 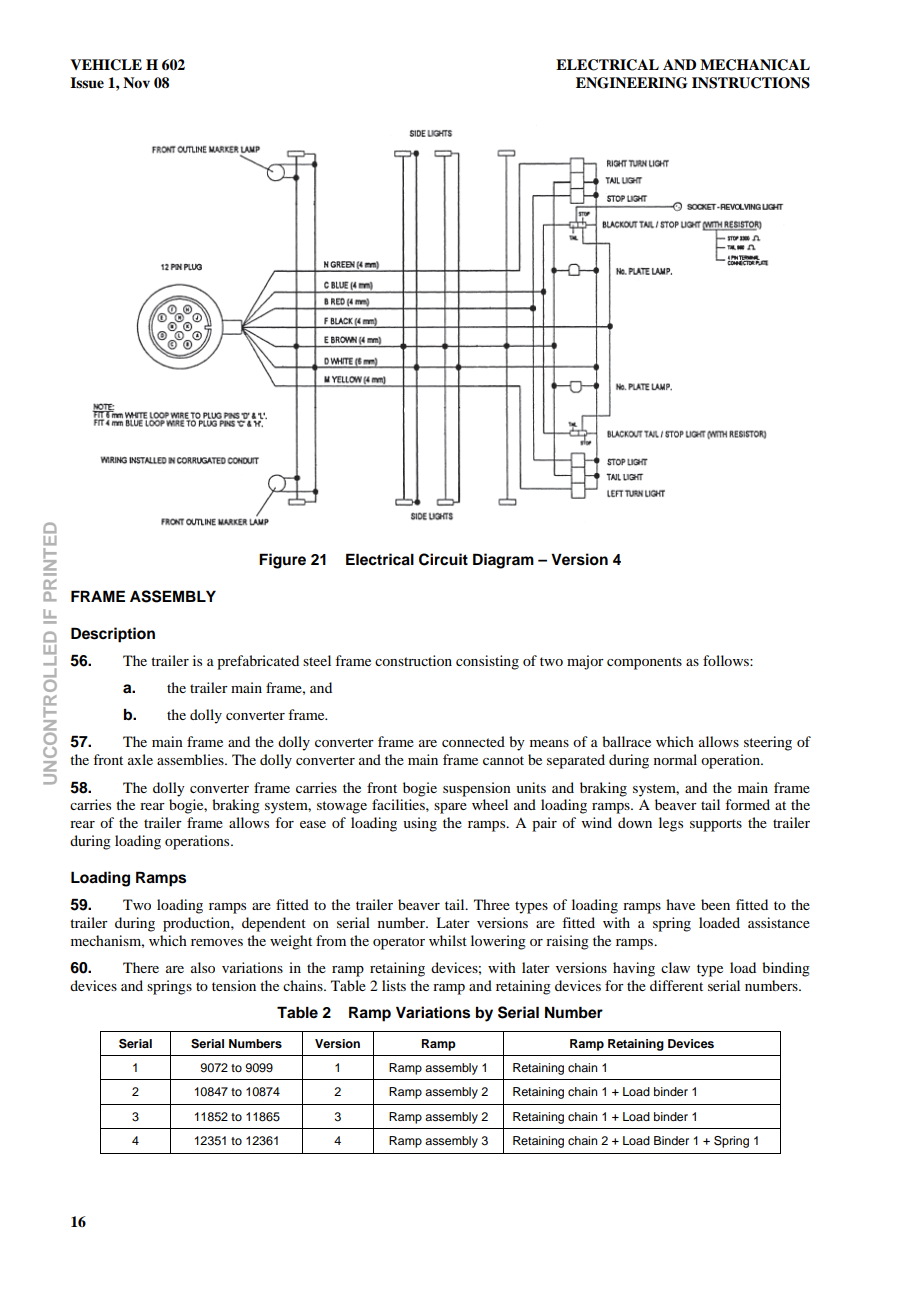 I want to click on Circuit, so click(x=443, y=559).
